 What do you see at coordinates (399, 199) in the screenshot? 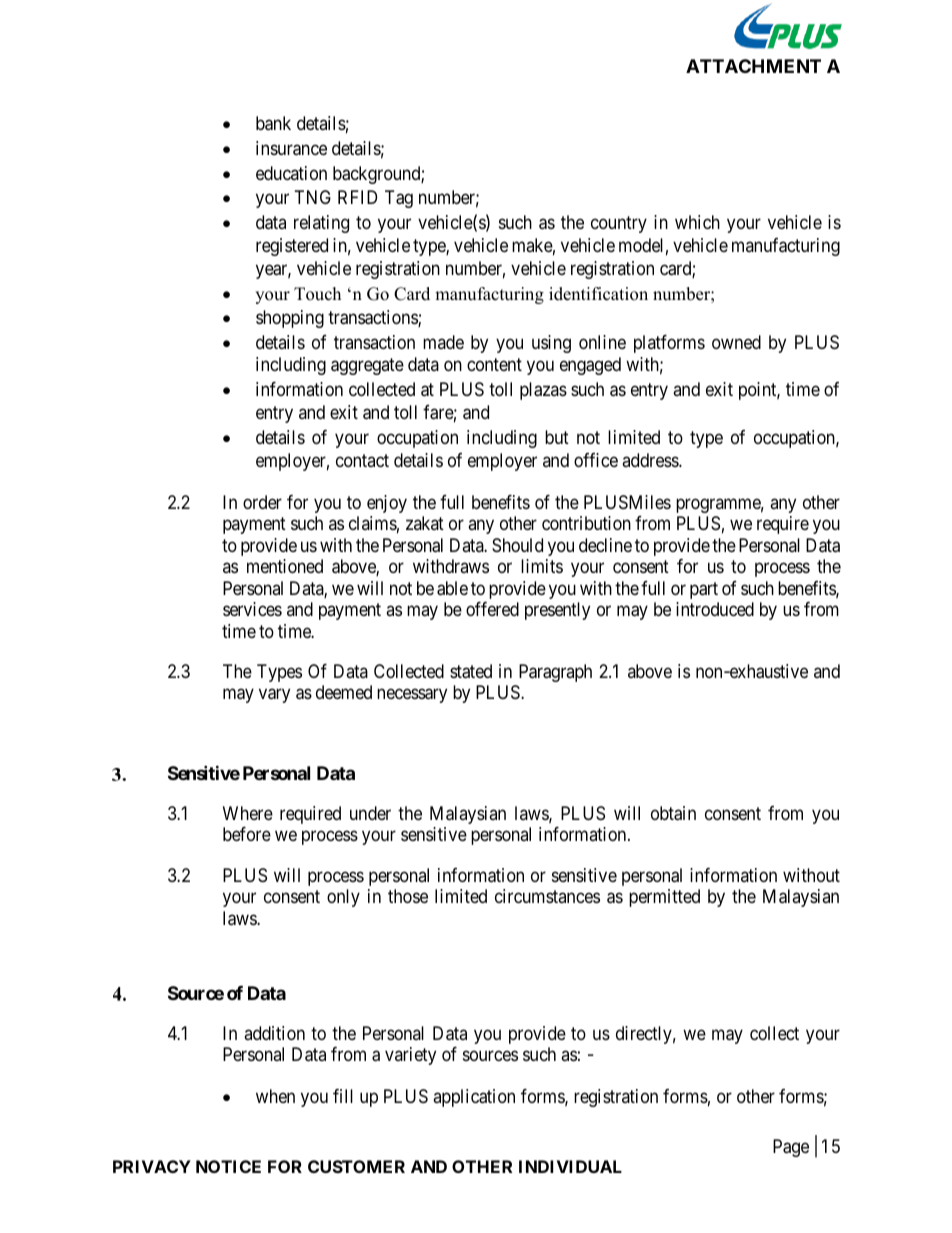
I see `Tag` at bounding box center [399, 199].
